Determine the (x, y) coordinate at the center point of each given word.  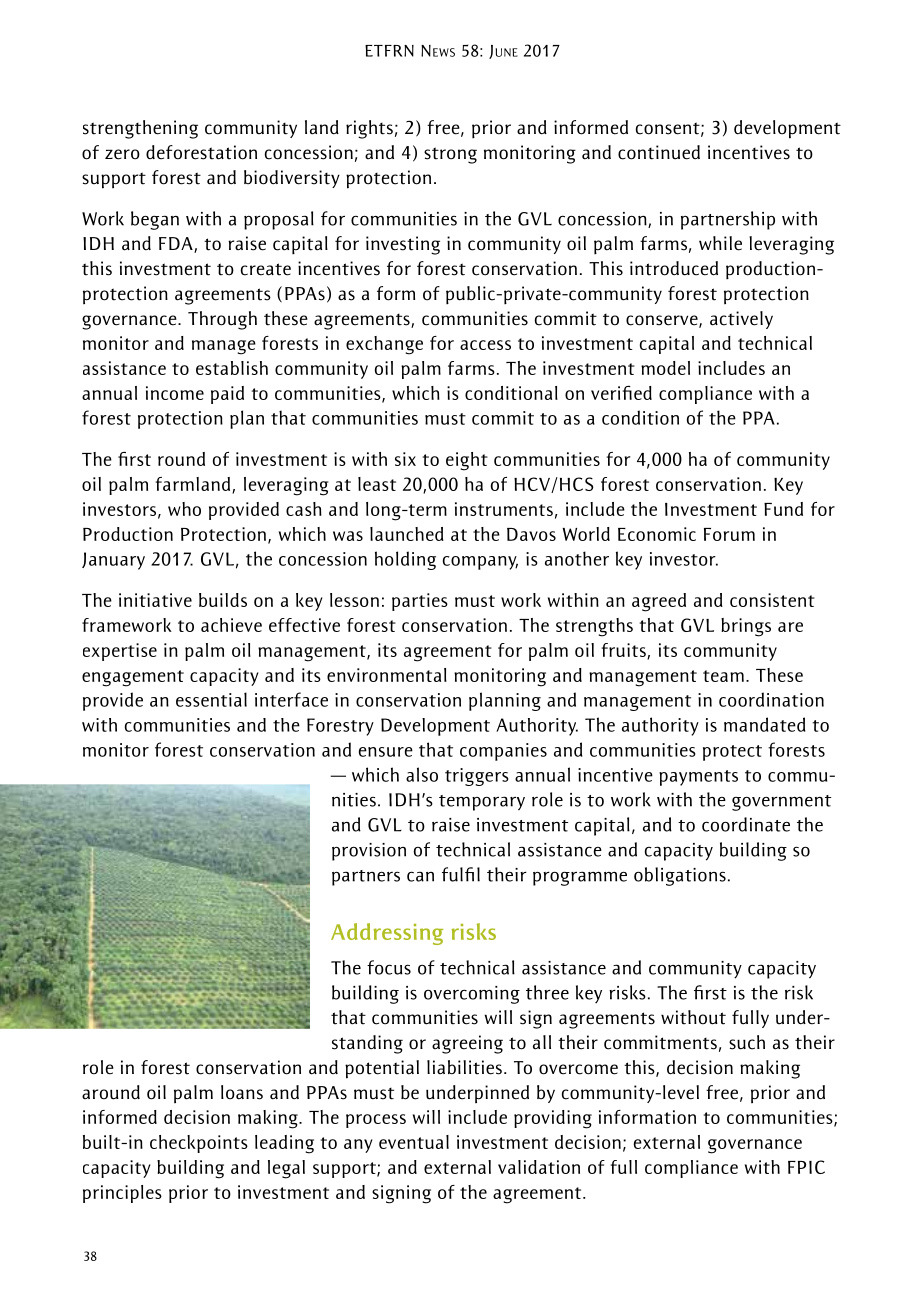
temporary (482, 803)
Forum (729, 534)
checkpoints (199, 1144)
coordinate (746, 824)
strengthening (140, 129)
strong (450, 155)
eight (467, 461)
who (184, 509)
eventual (414, 1142)
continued (659, 152)
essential (211, 699)
